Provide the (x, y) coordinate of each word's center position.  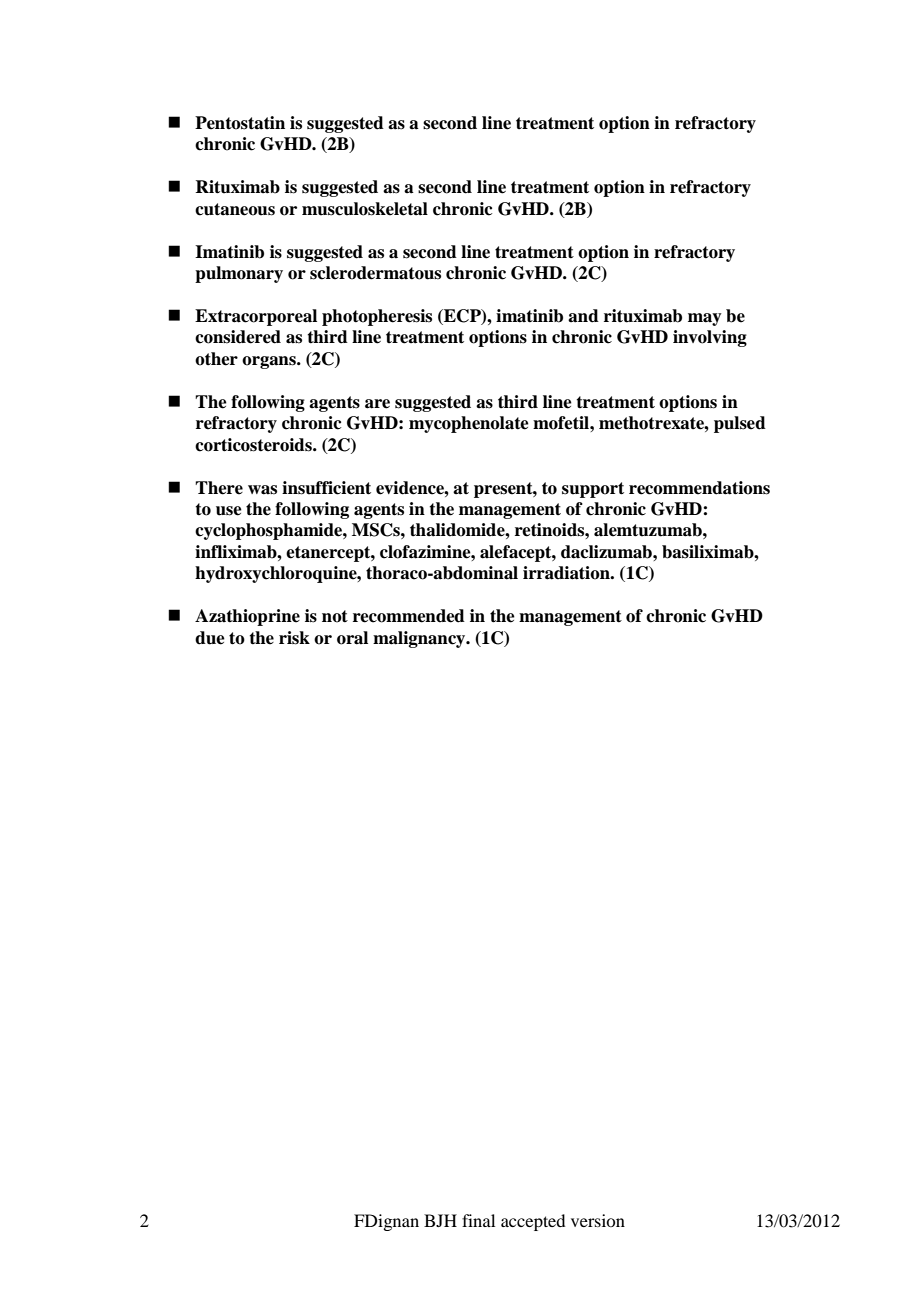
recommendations (699, 488)
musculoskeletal (365, 209)
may (705, 319)
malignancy (420, 639)
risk (294, 638)
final (478, 1220)
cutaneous (235, 209)
